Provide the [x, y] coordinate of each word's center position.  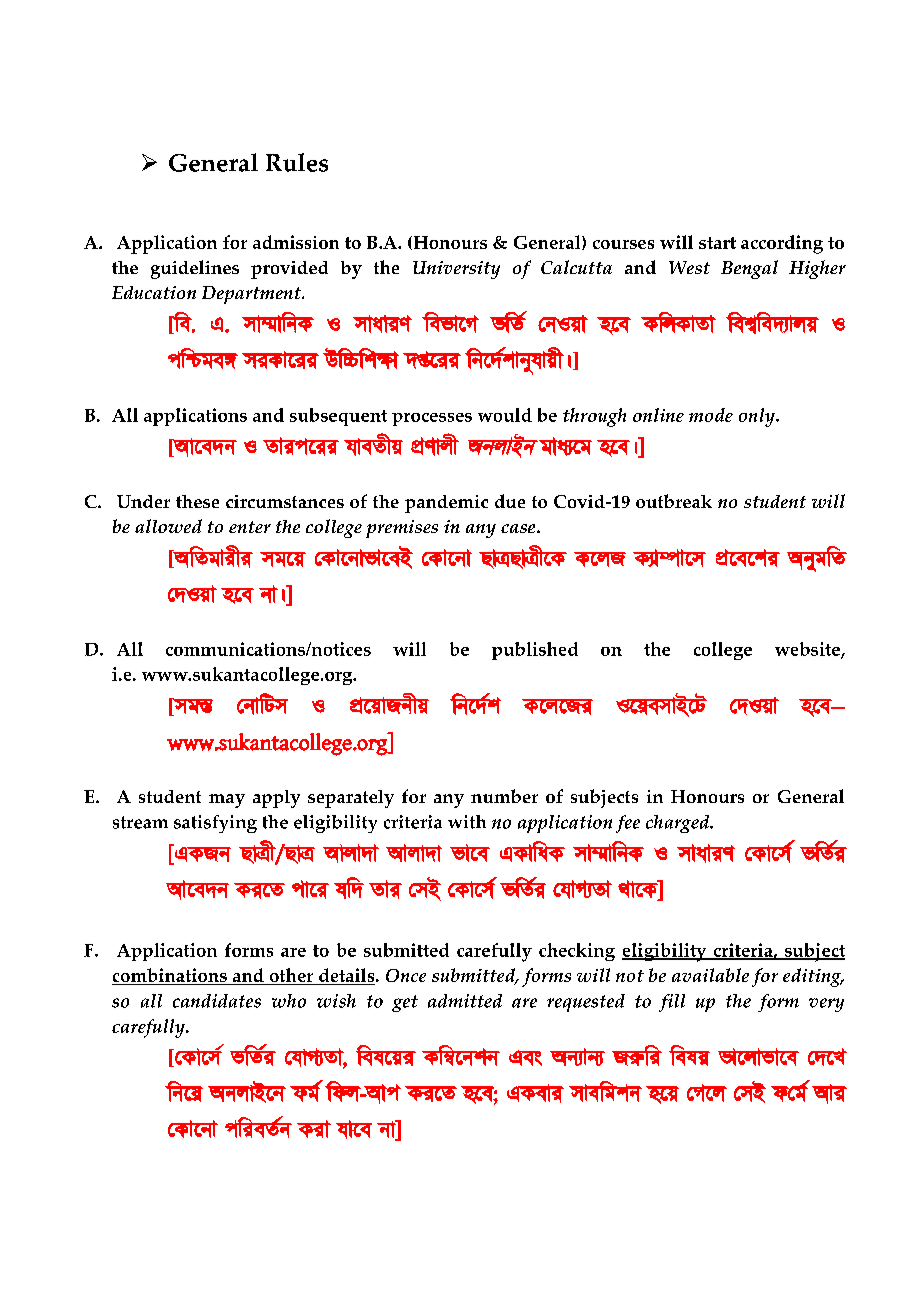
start [717, 243]
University [456, 270]
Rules [297, 162]
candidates [217, 1001]
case [519, 528]
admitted [465, 1001]
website [808, 650]
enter [250, 527]
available [710, 975]
